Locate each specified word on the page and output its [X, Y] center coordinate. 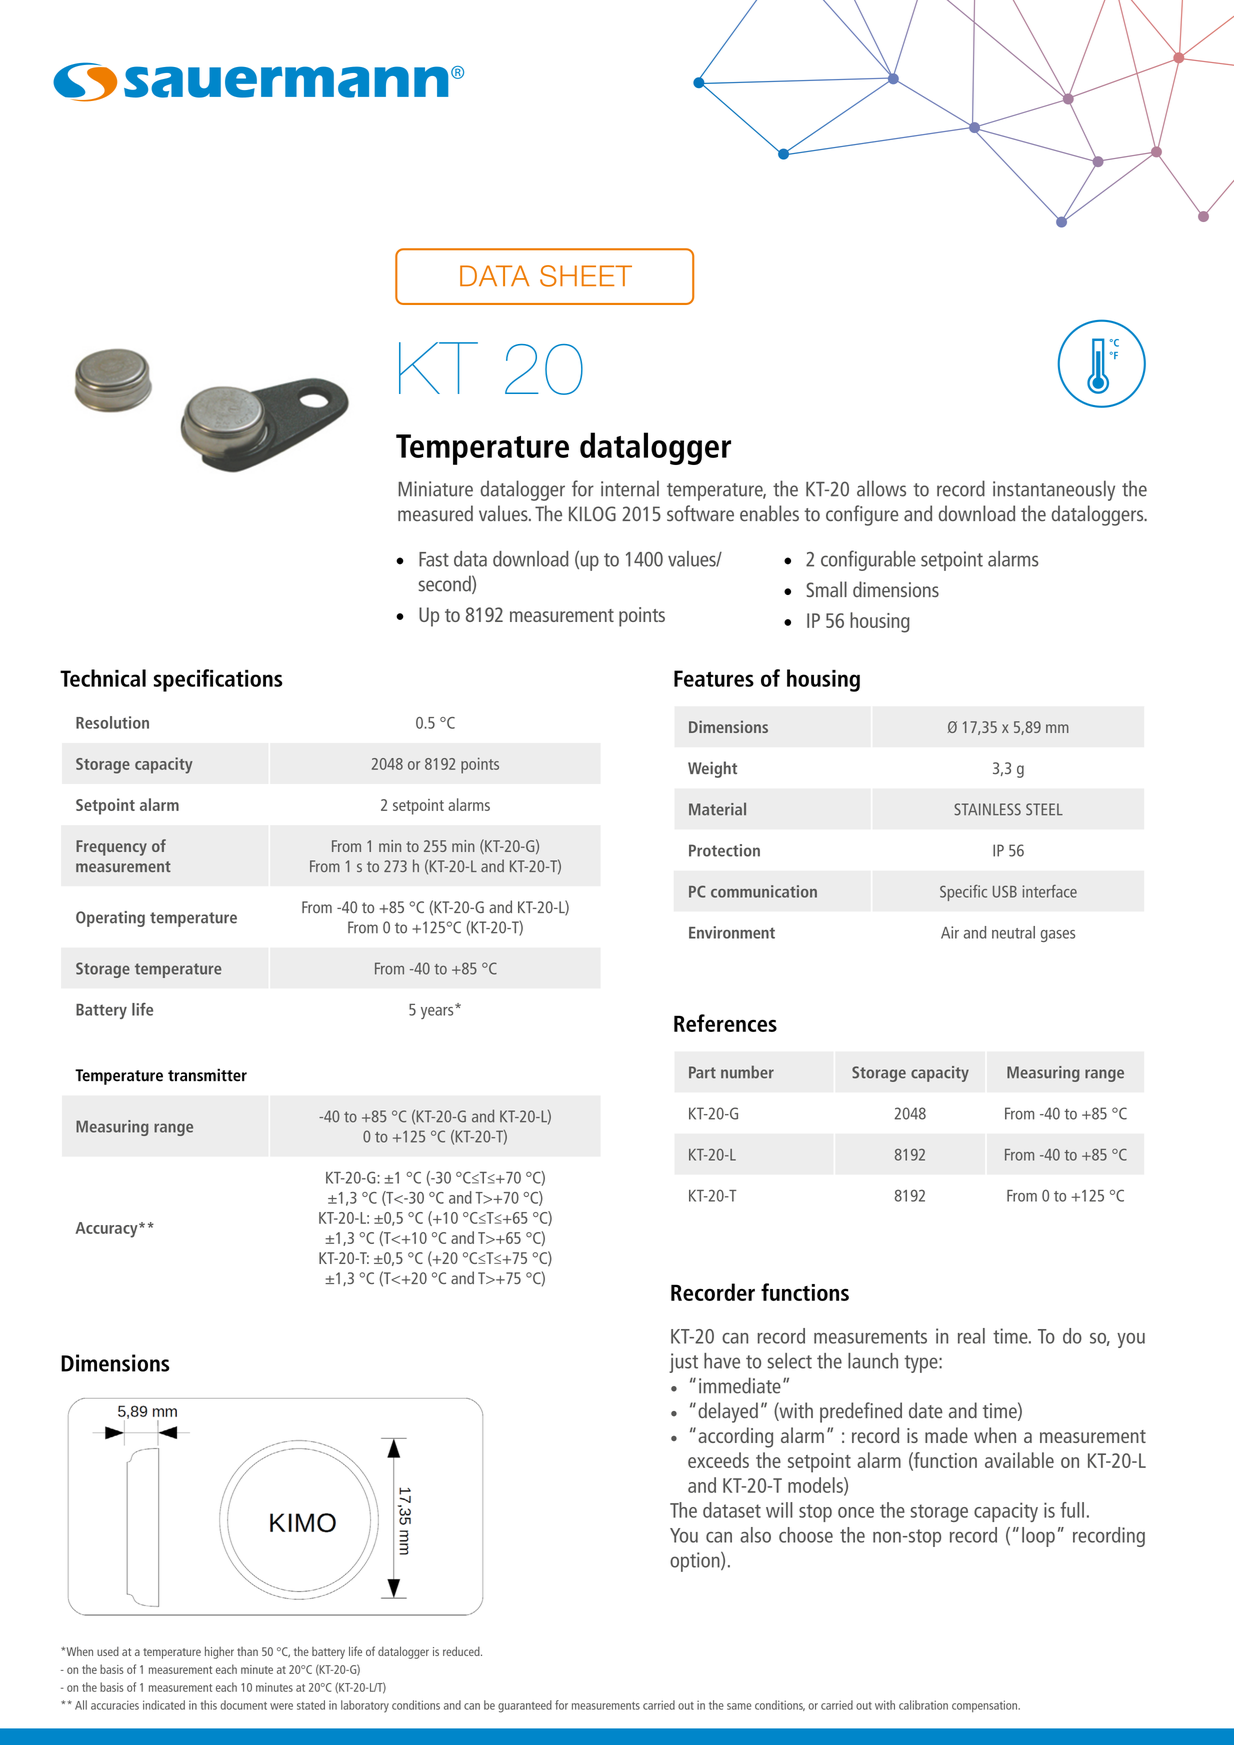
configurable [868, 560]
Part [702, 1072]
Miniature [435, 489]
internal [630, 488]
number [747, 1072]
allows [881, 488]
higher [219, 1652]
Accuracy [107, 1230]
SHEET [586, 276]
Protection [724, 850]
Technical [103, 678]
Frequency [111, 848]
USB [1005, 891]
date [926, 1410]
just [683, 1363]
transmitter [207, 1075]
